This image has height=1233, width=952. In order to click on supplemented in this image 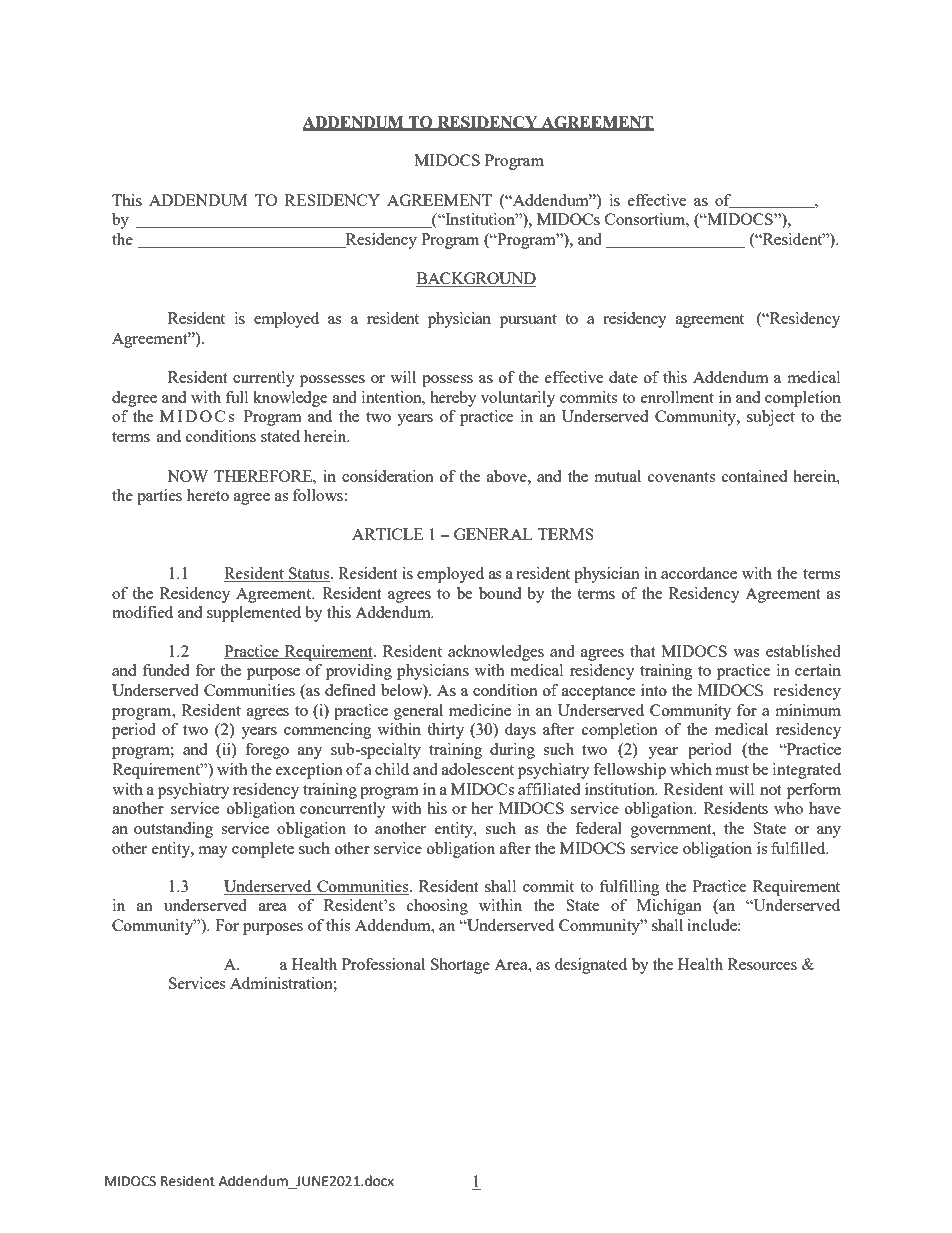, I will do `click(254, 614)`.
